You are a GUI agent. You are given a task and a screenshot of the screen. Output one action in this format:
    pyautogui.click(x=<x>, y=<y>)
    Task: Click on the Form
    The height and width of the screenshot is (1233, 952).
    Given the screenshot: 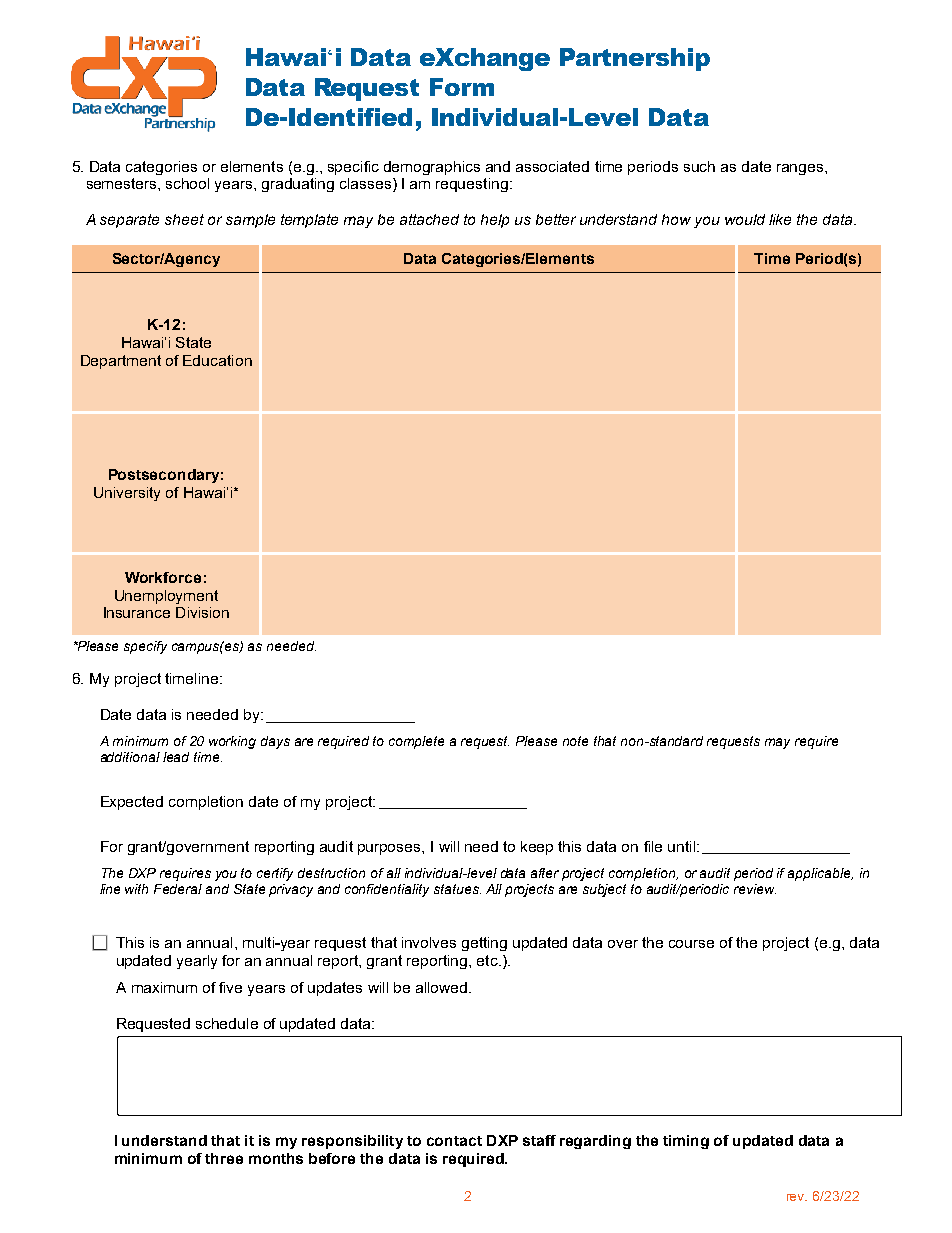 What is the action you would take?
    pyautogui.click(x=462, y=87)
